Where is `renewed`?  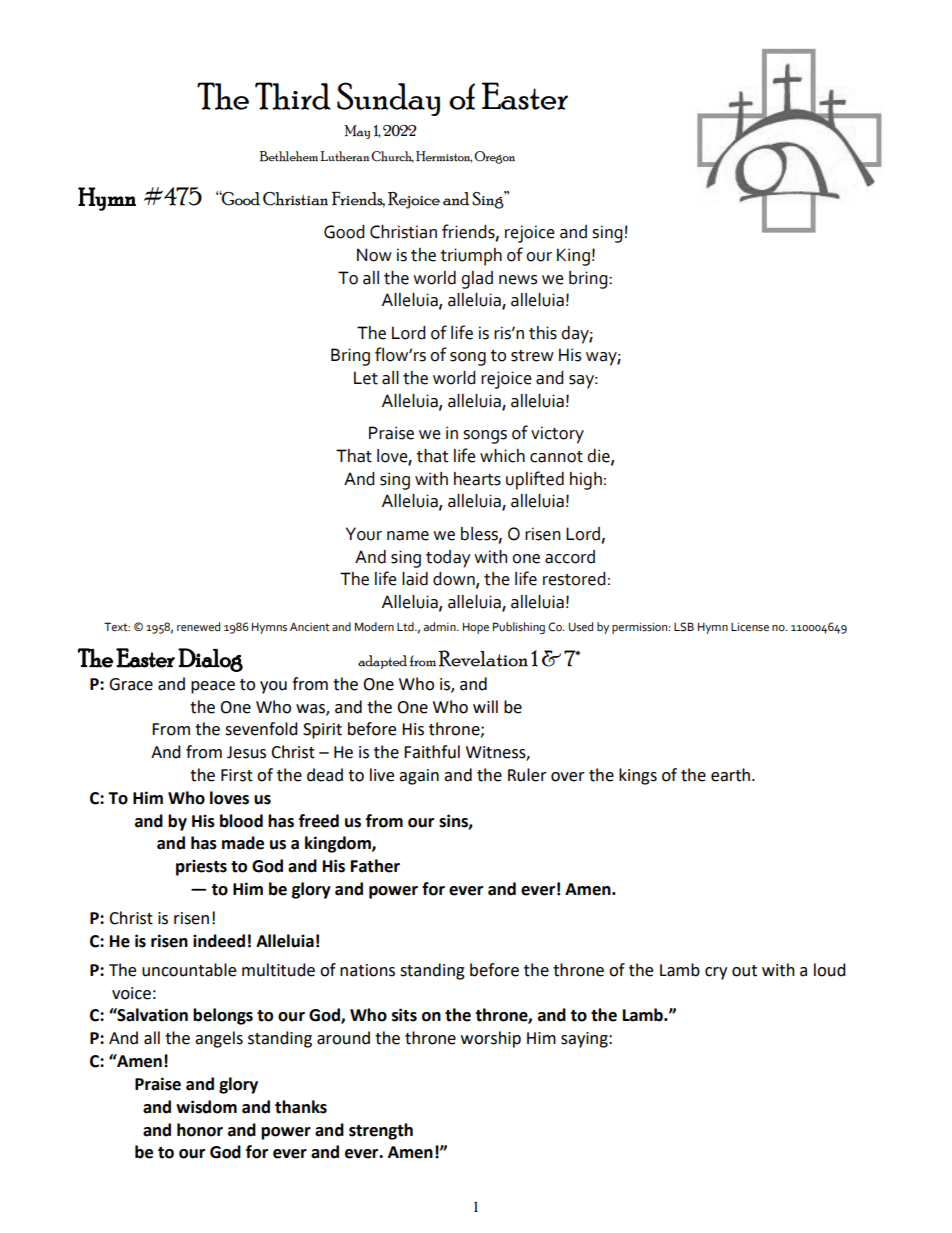 renewed is located at coordinates (198, 626).
